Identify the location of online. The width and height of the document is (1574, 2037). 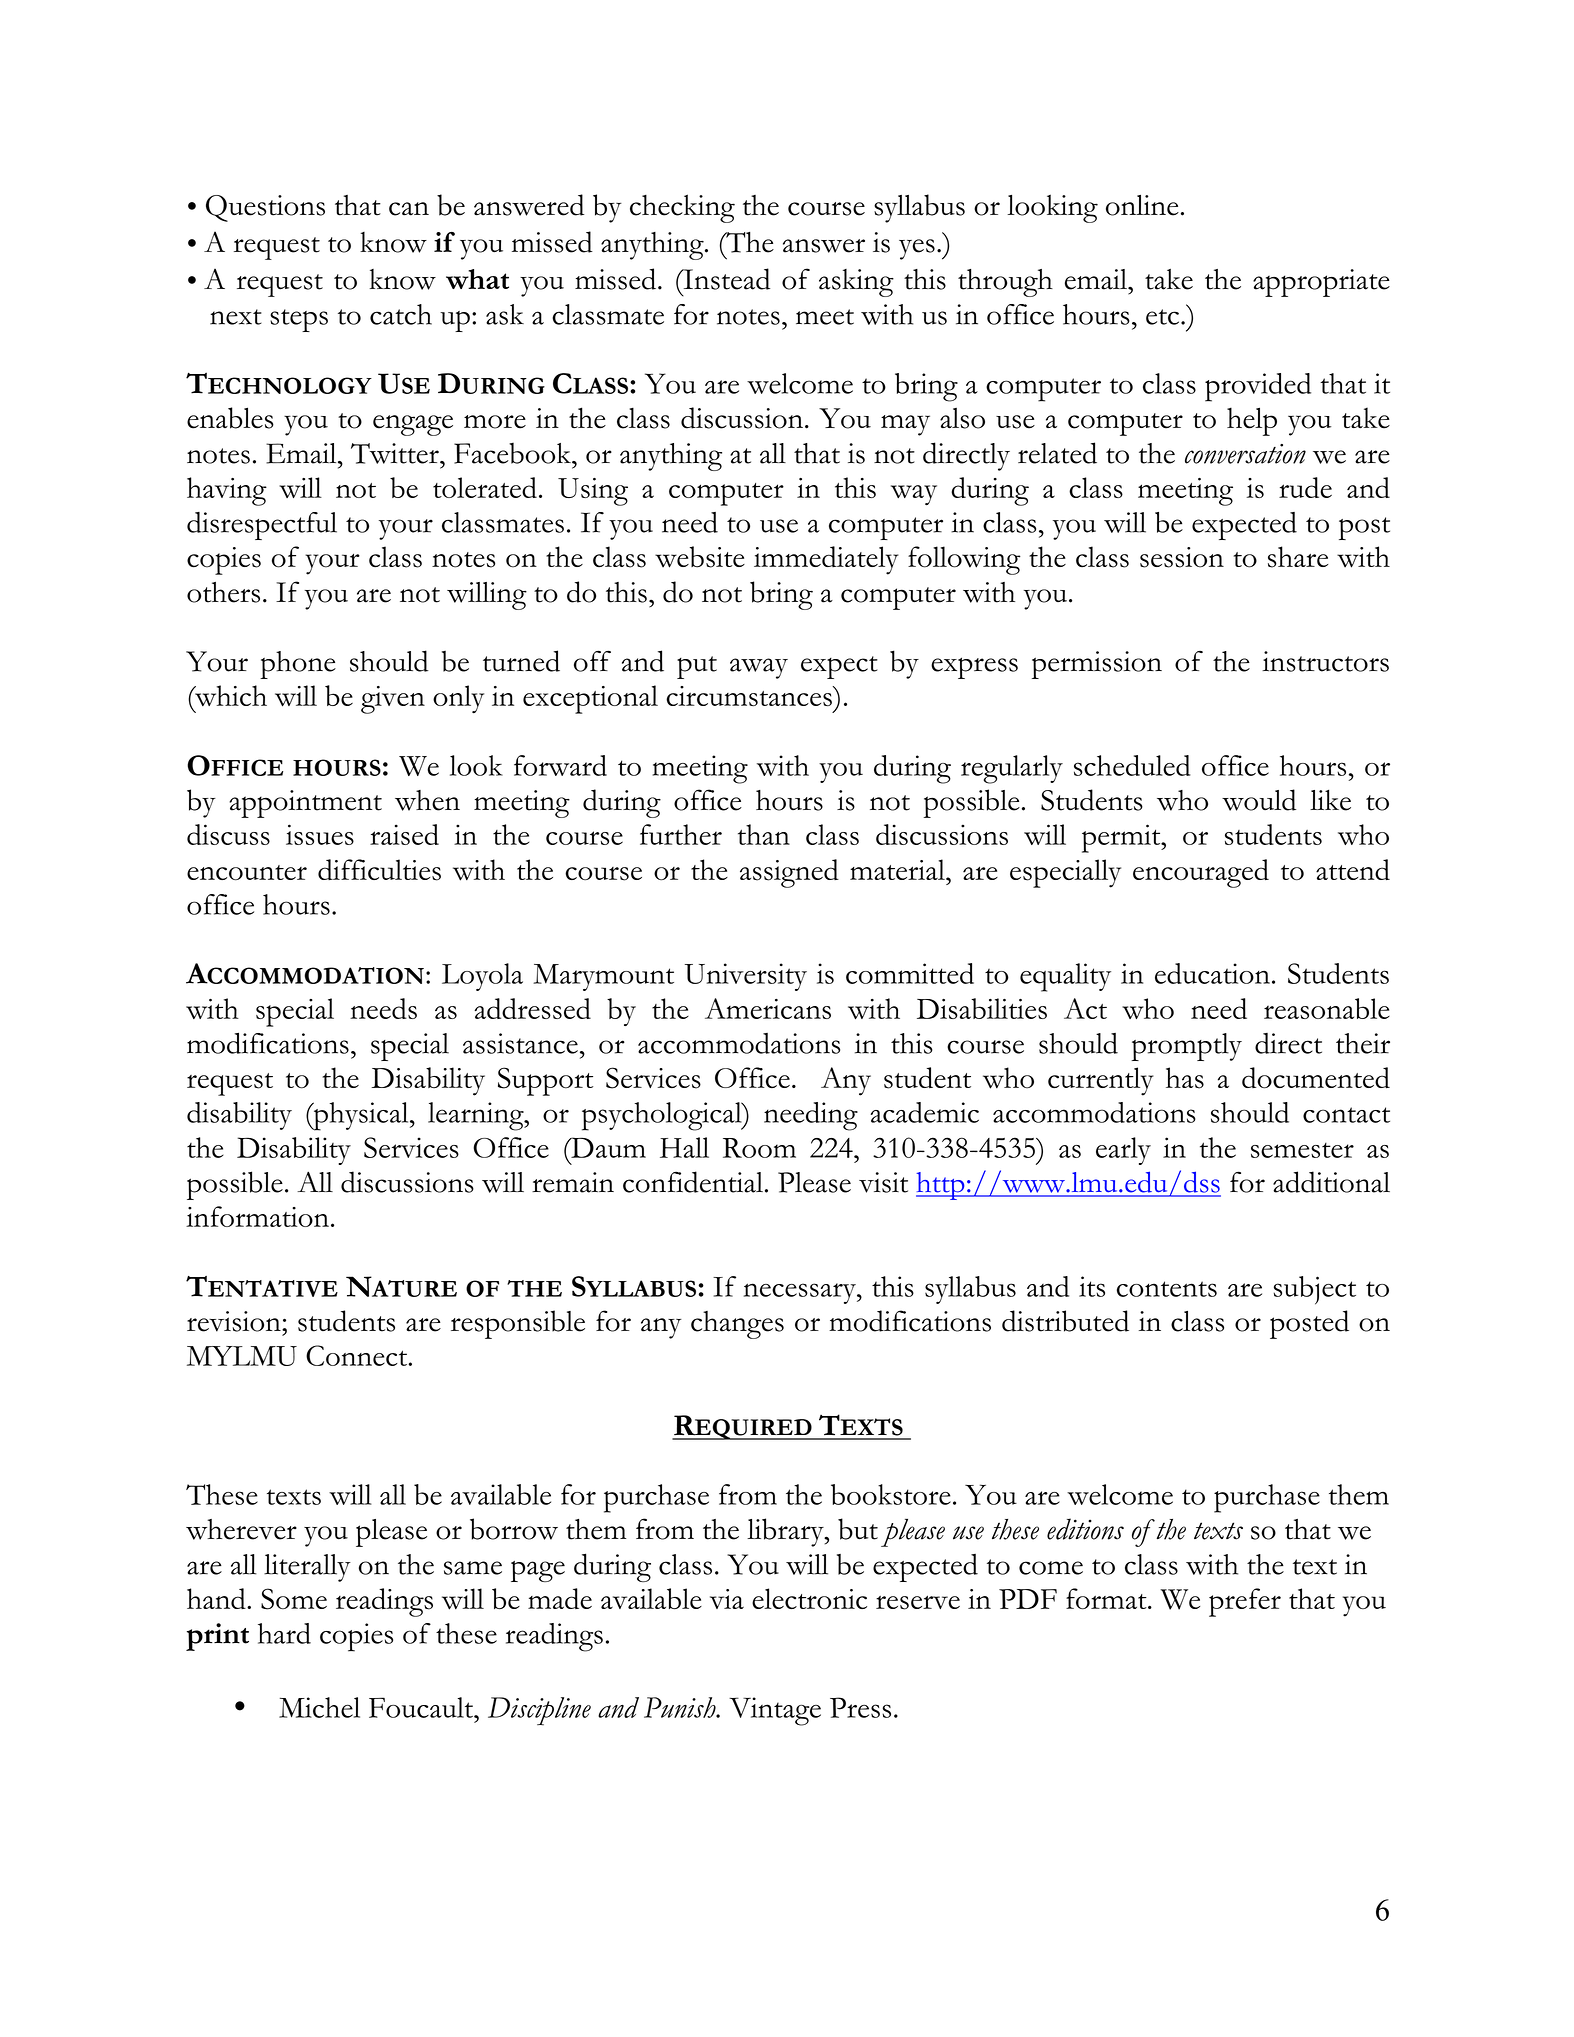
(1142, 205).
